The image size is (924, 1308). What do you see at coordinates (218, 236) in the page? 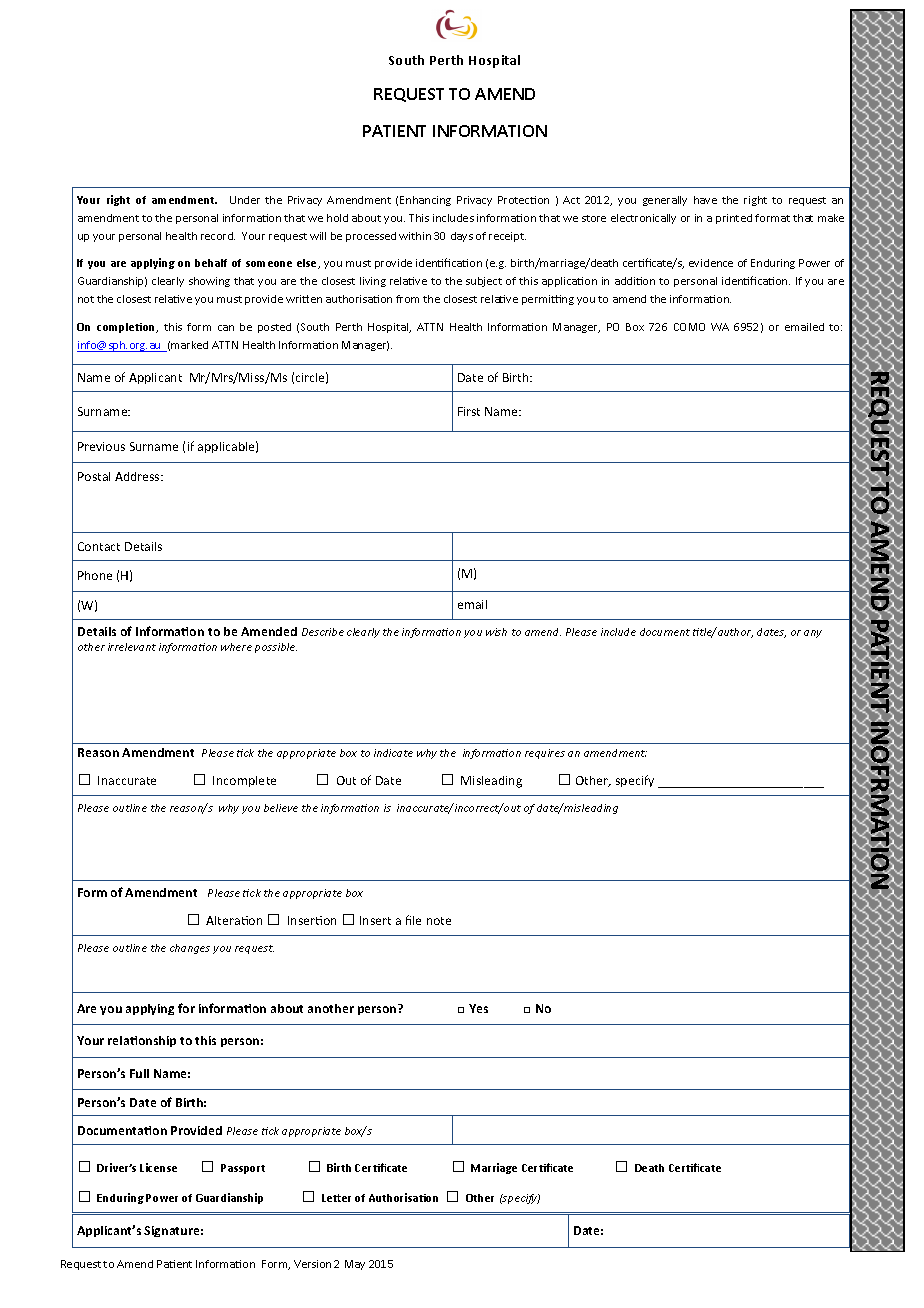
I see `record` at bounding box center [218, 236].
